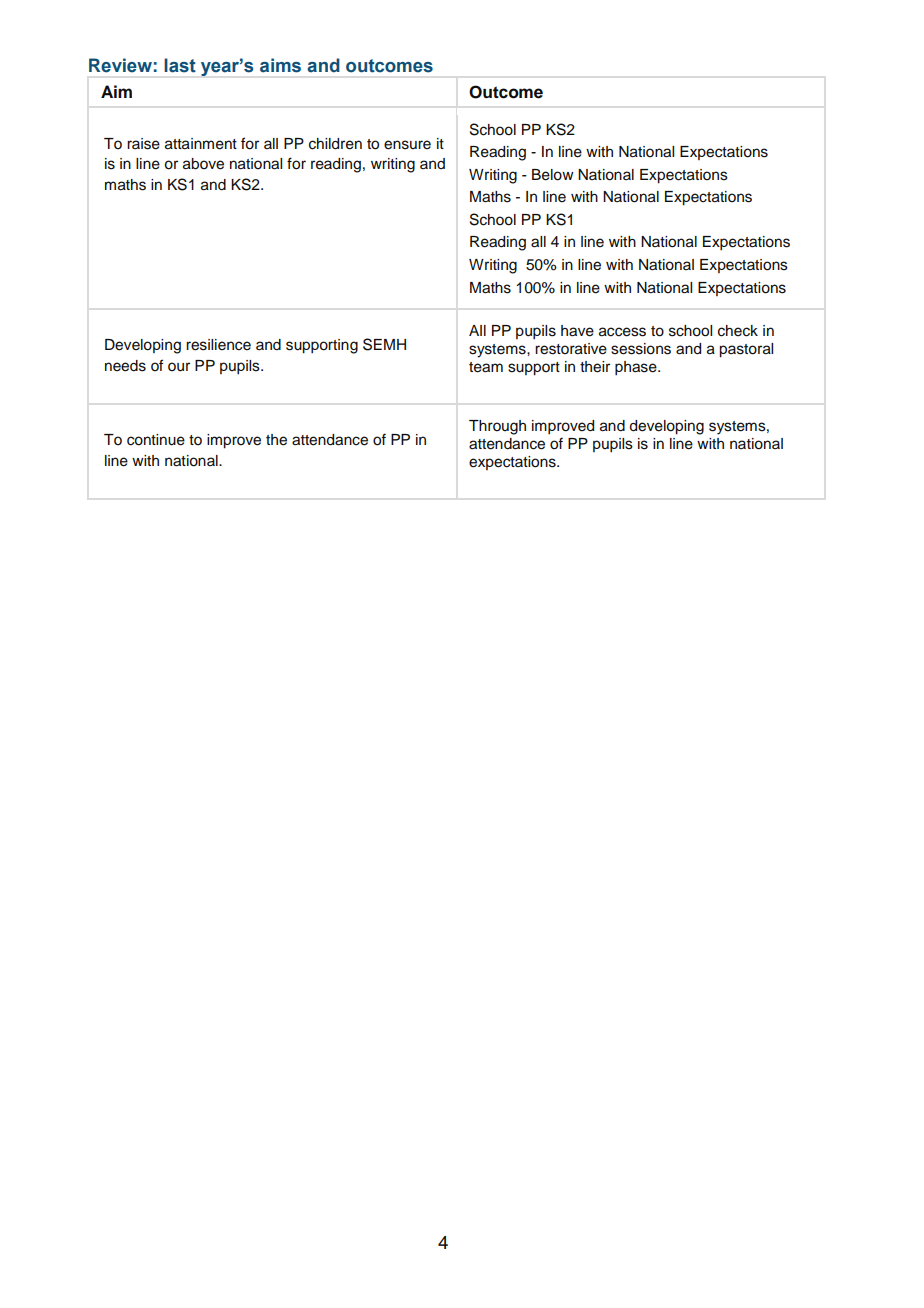 Image resolution: width=924 pixels, height=1308 pixels. I want to click on above, so click(203, 164).
